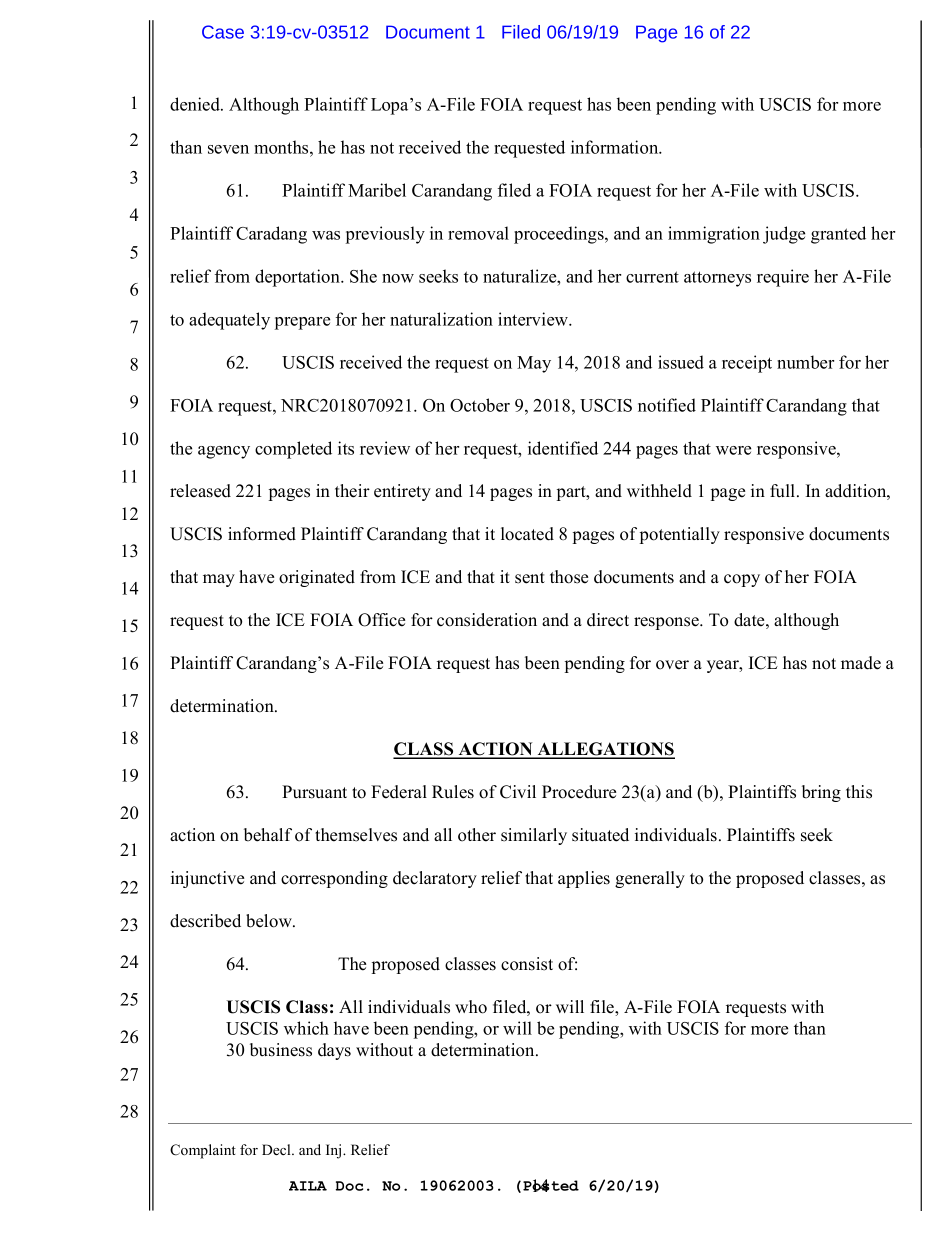 This screenshot has width=952, height=1233. What do you see at coordinates (784, 235) in the screenshot?
I see `judge` at bounding box center [784, 235].
